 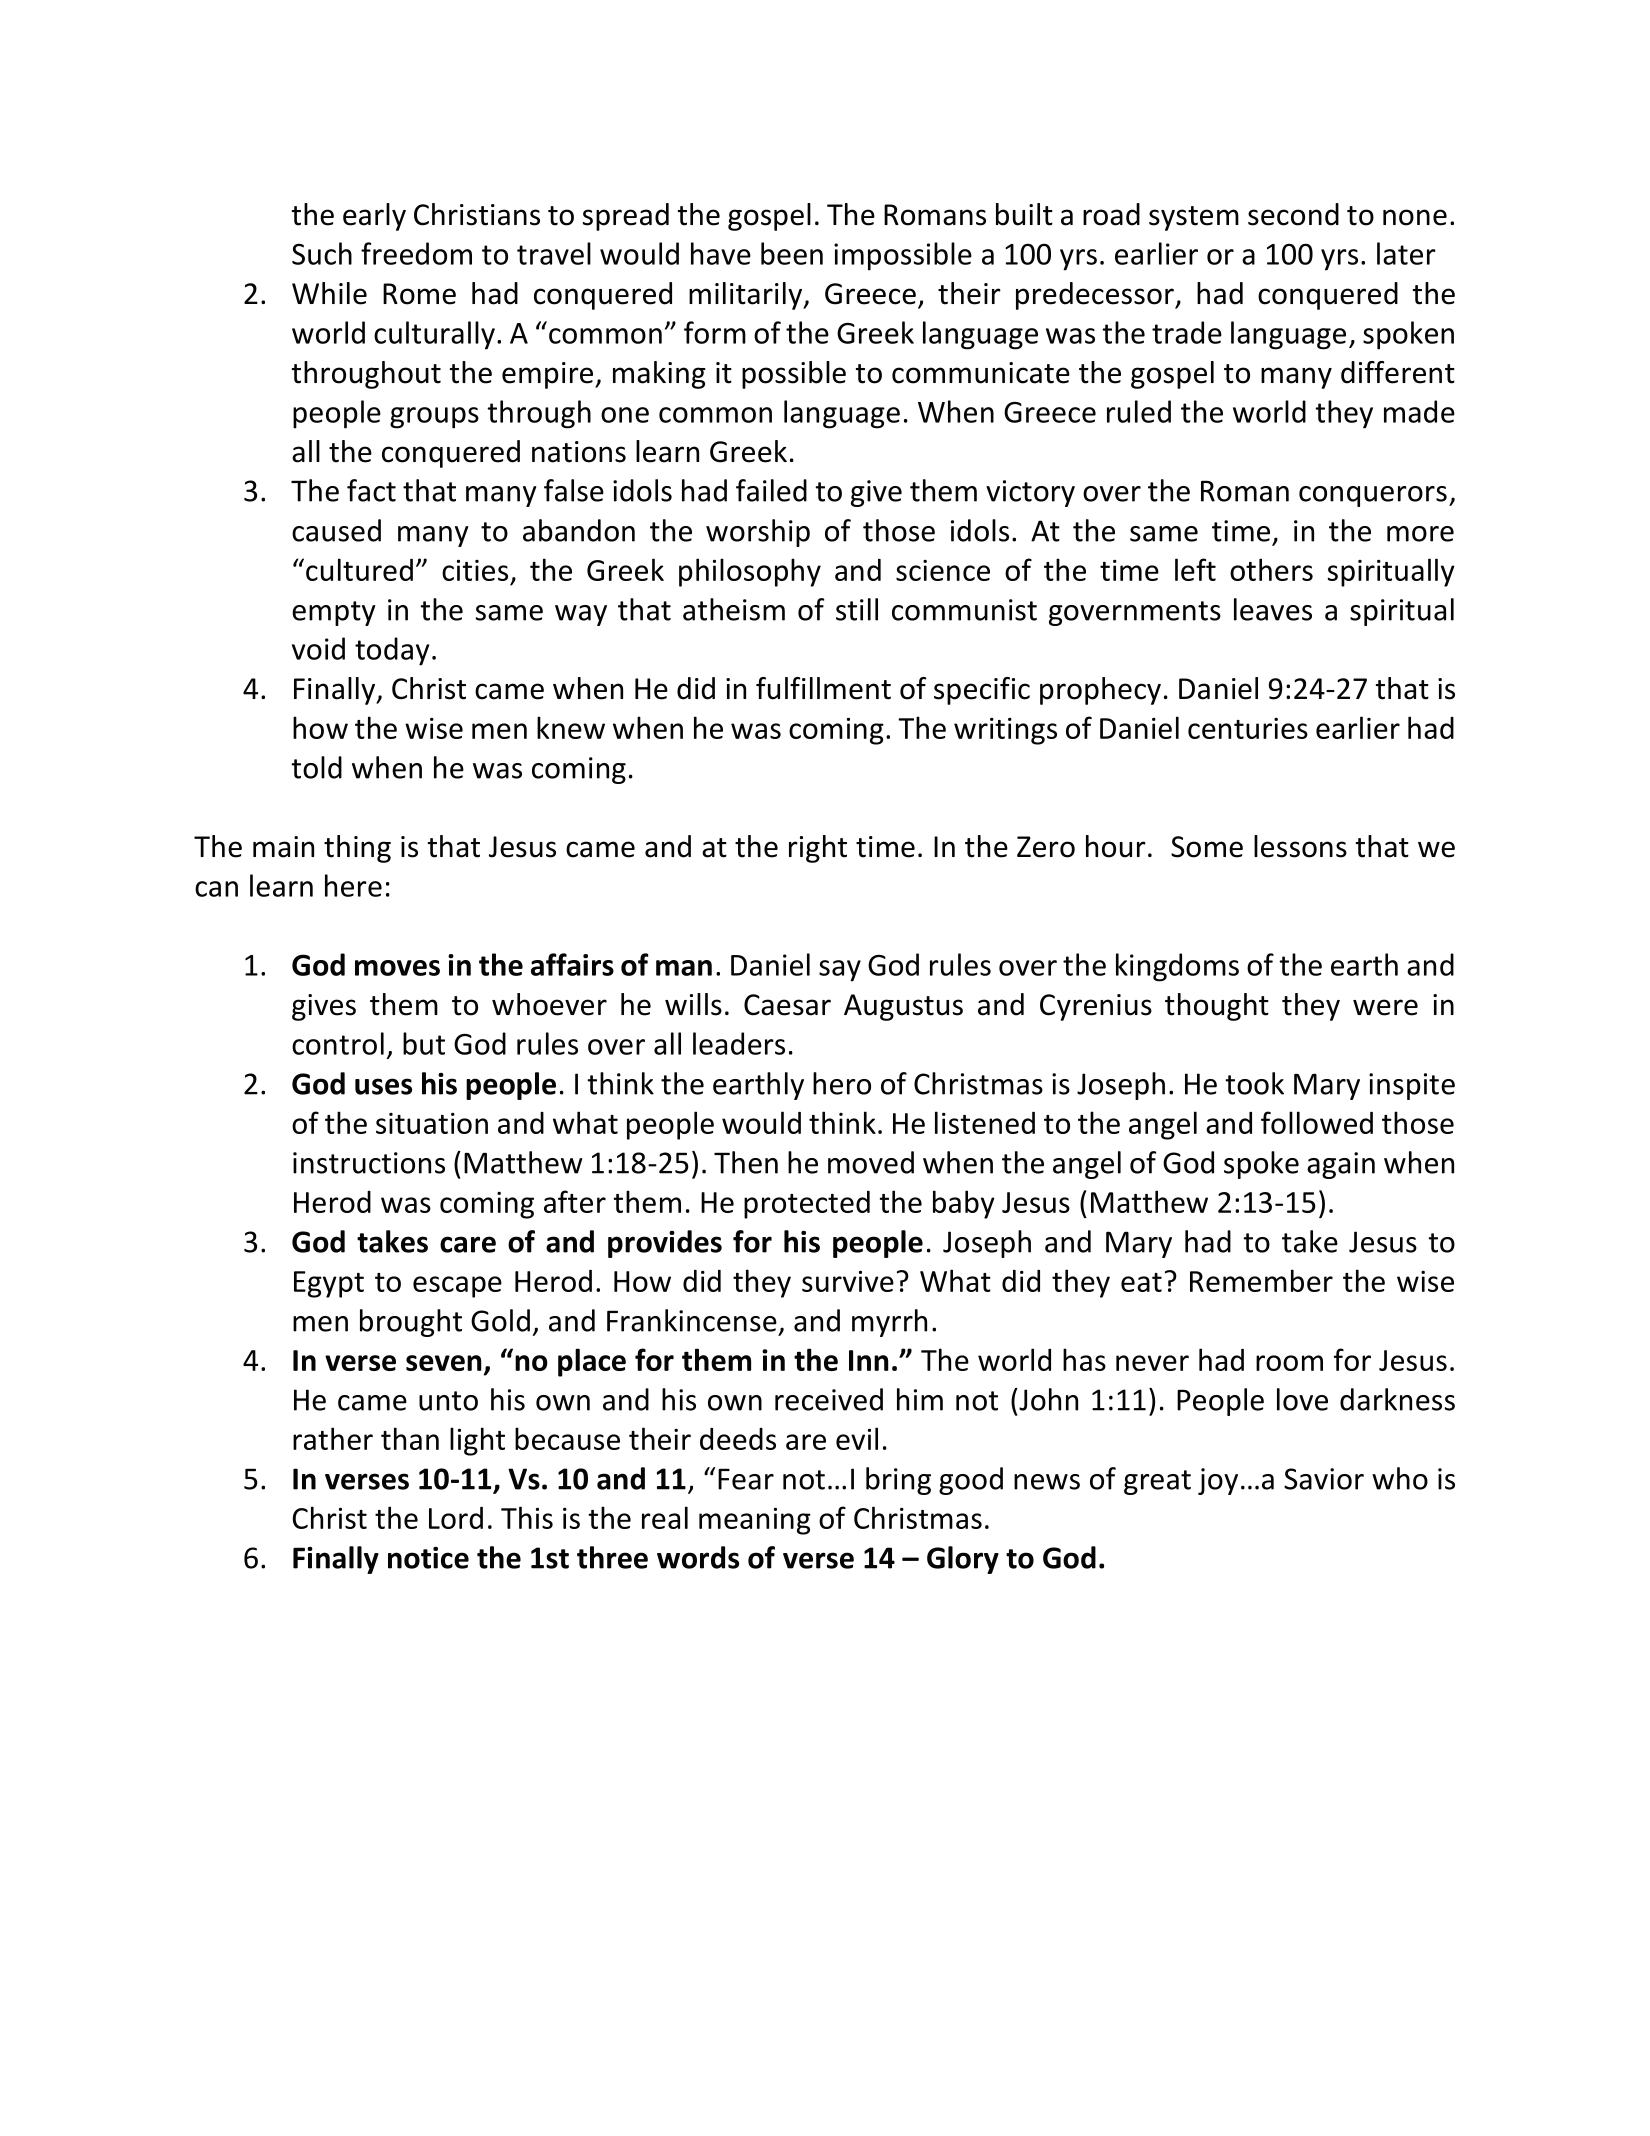 What do you see at coordinates (322, 253) in the screenshot?
I see `Such` at bounding box center [322, 253].
